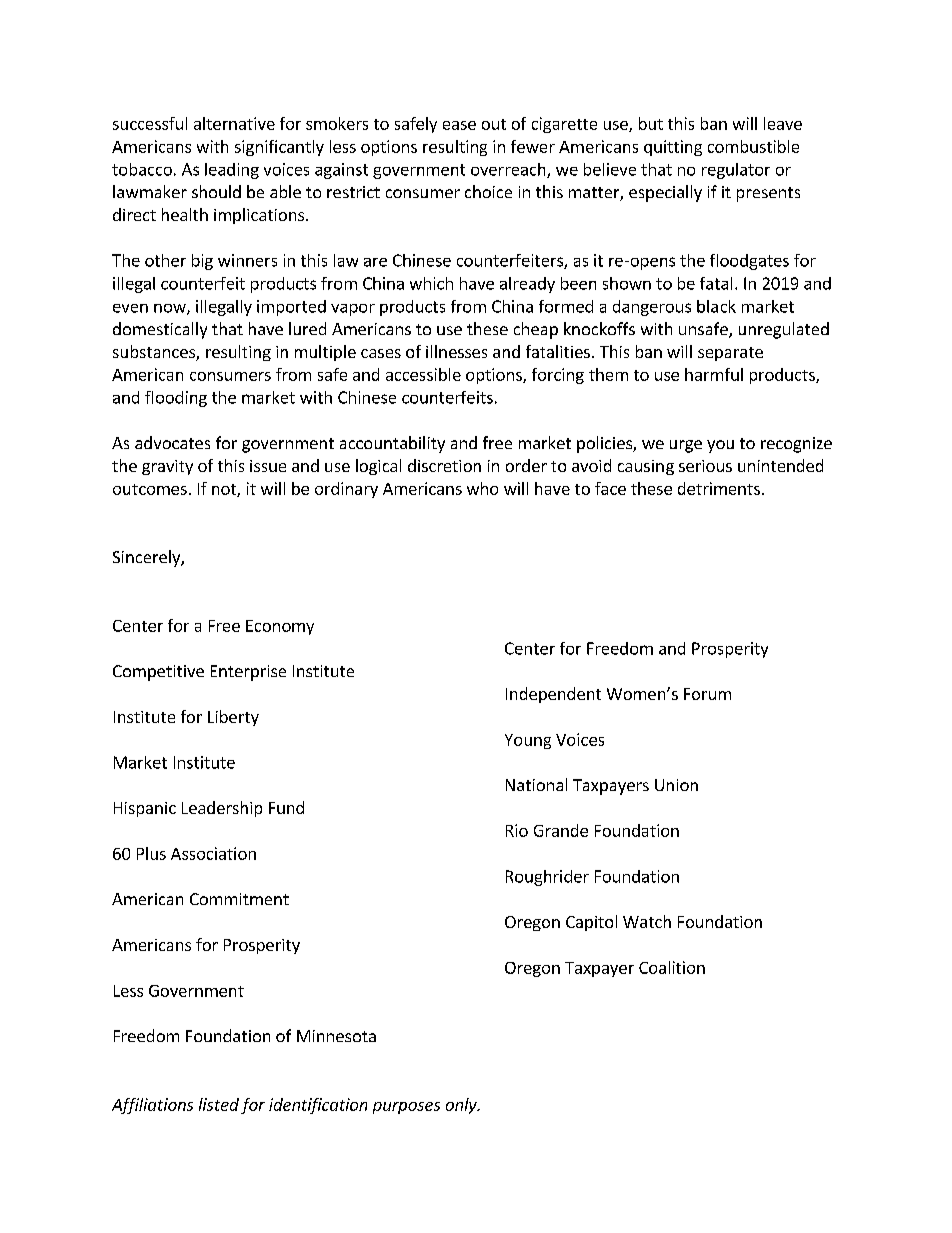 The width and height of the image is (952, 1233). What do you see at coordinates (561, 830) in the image?
I see `Grande` at bounding box center [561, 830].
